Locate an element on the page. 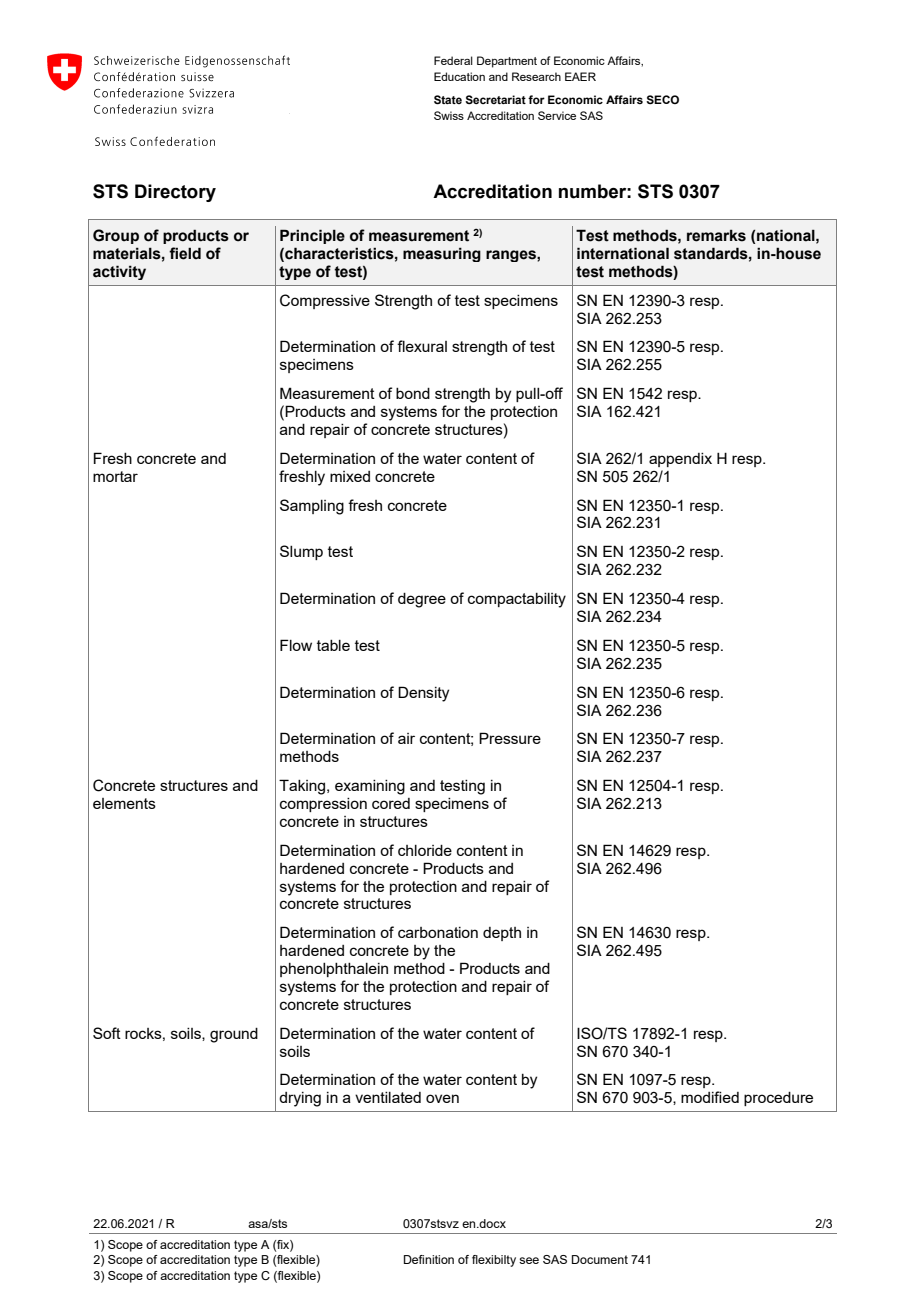 Image resolution: width=924 pixels, height=1308 pixels. ground is located at coordinates (234, 1035).
